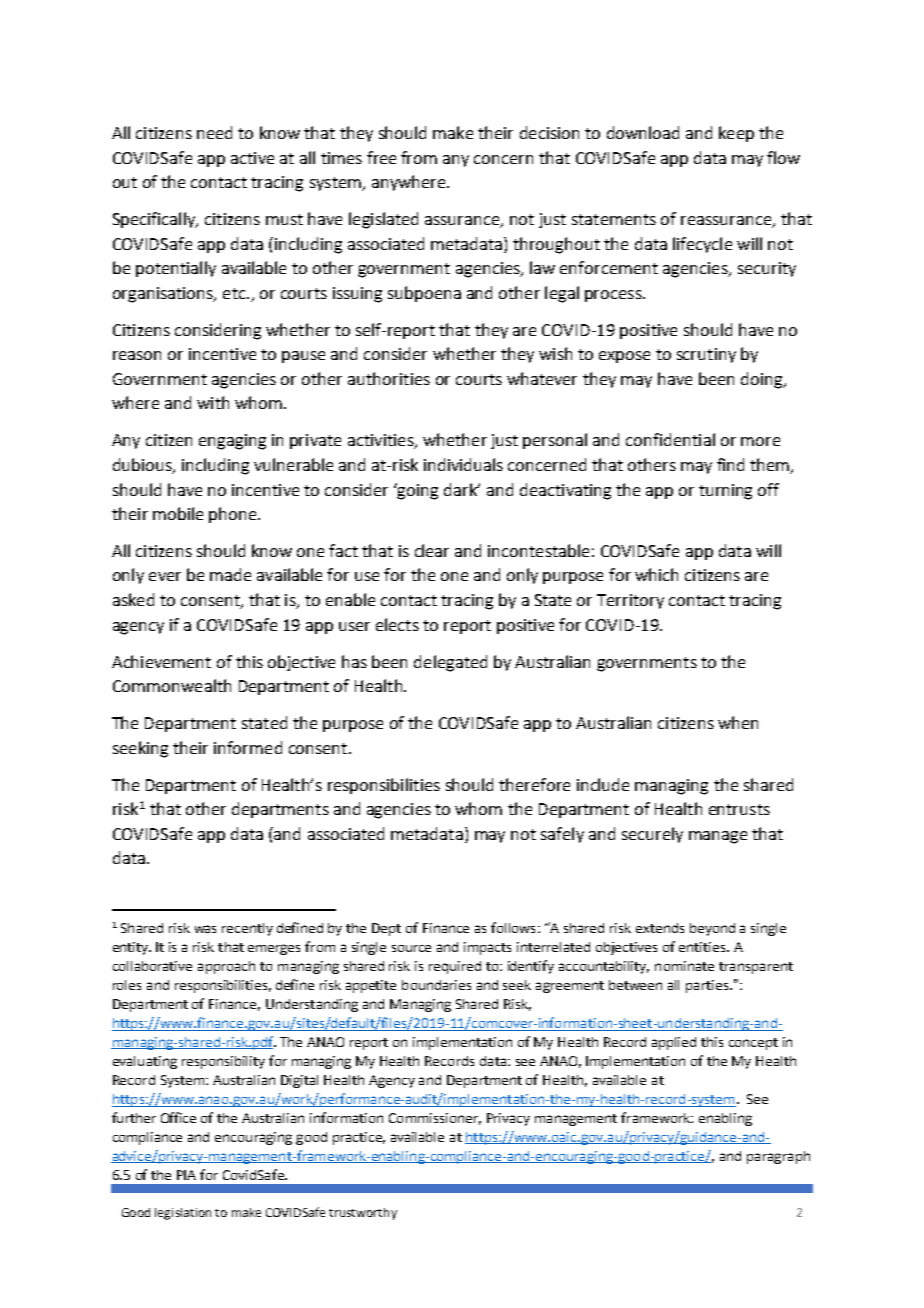 Image resolution: width=924 pixels, height=1308 pixels. I want to click on trustworthy, so click(363, 1214).
